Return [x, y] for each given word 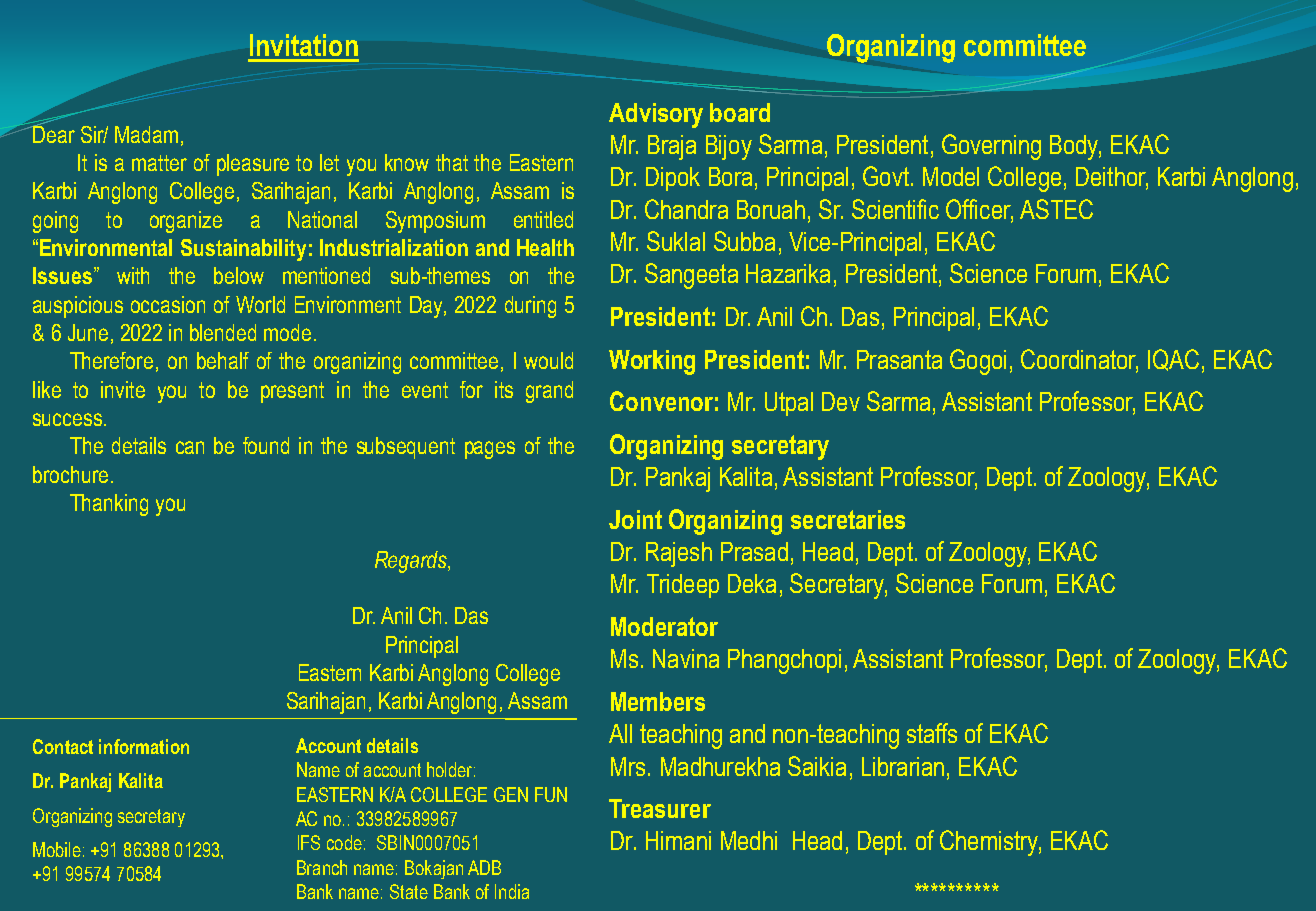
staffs [932, 733]
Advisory [656, 115]
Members [658, 701]
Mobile [57, 849]
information [144, 746]
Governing [991, 147]
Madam [146, 134]
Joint [635, 519]
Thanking [109, 505]
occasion [168, 304]
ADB [484, 867]
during [530, 307]
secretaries [848, 519]
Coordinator [1079, 360]
